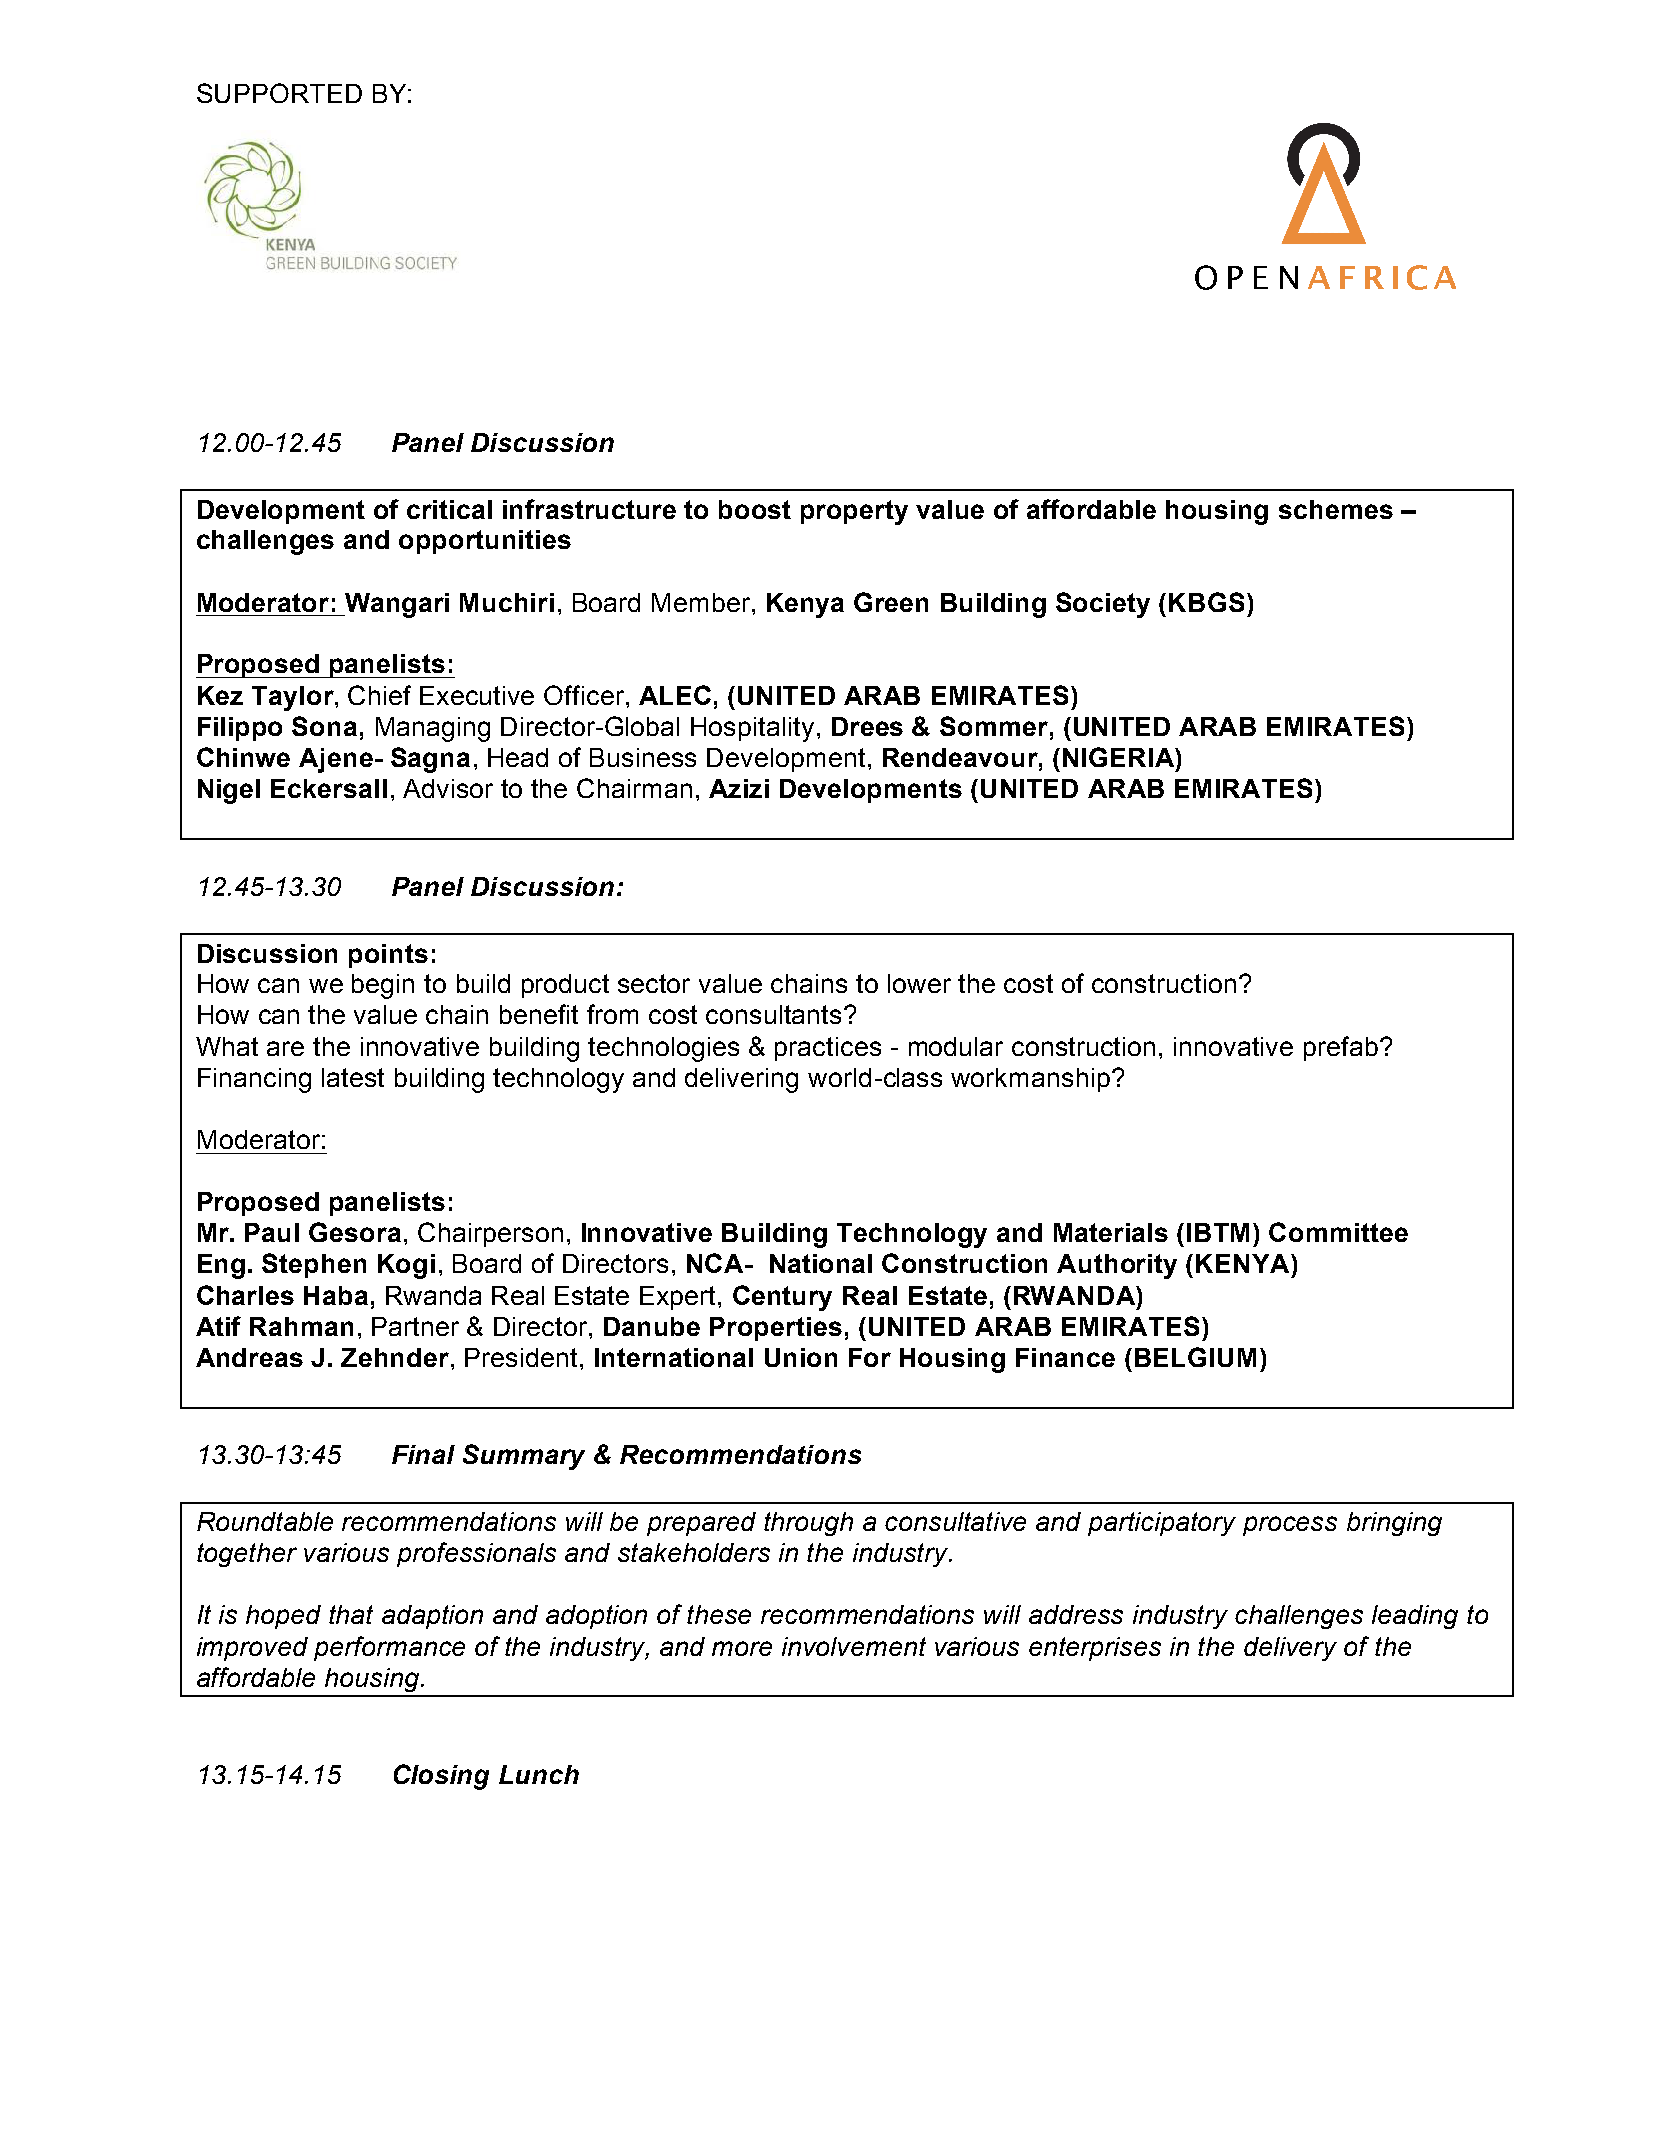 The height and width of the document is (2145, 1657). Describe the element at coordinates (441, 1777) in the document. I see `Closing` at that location.
